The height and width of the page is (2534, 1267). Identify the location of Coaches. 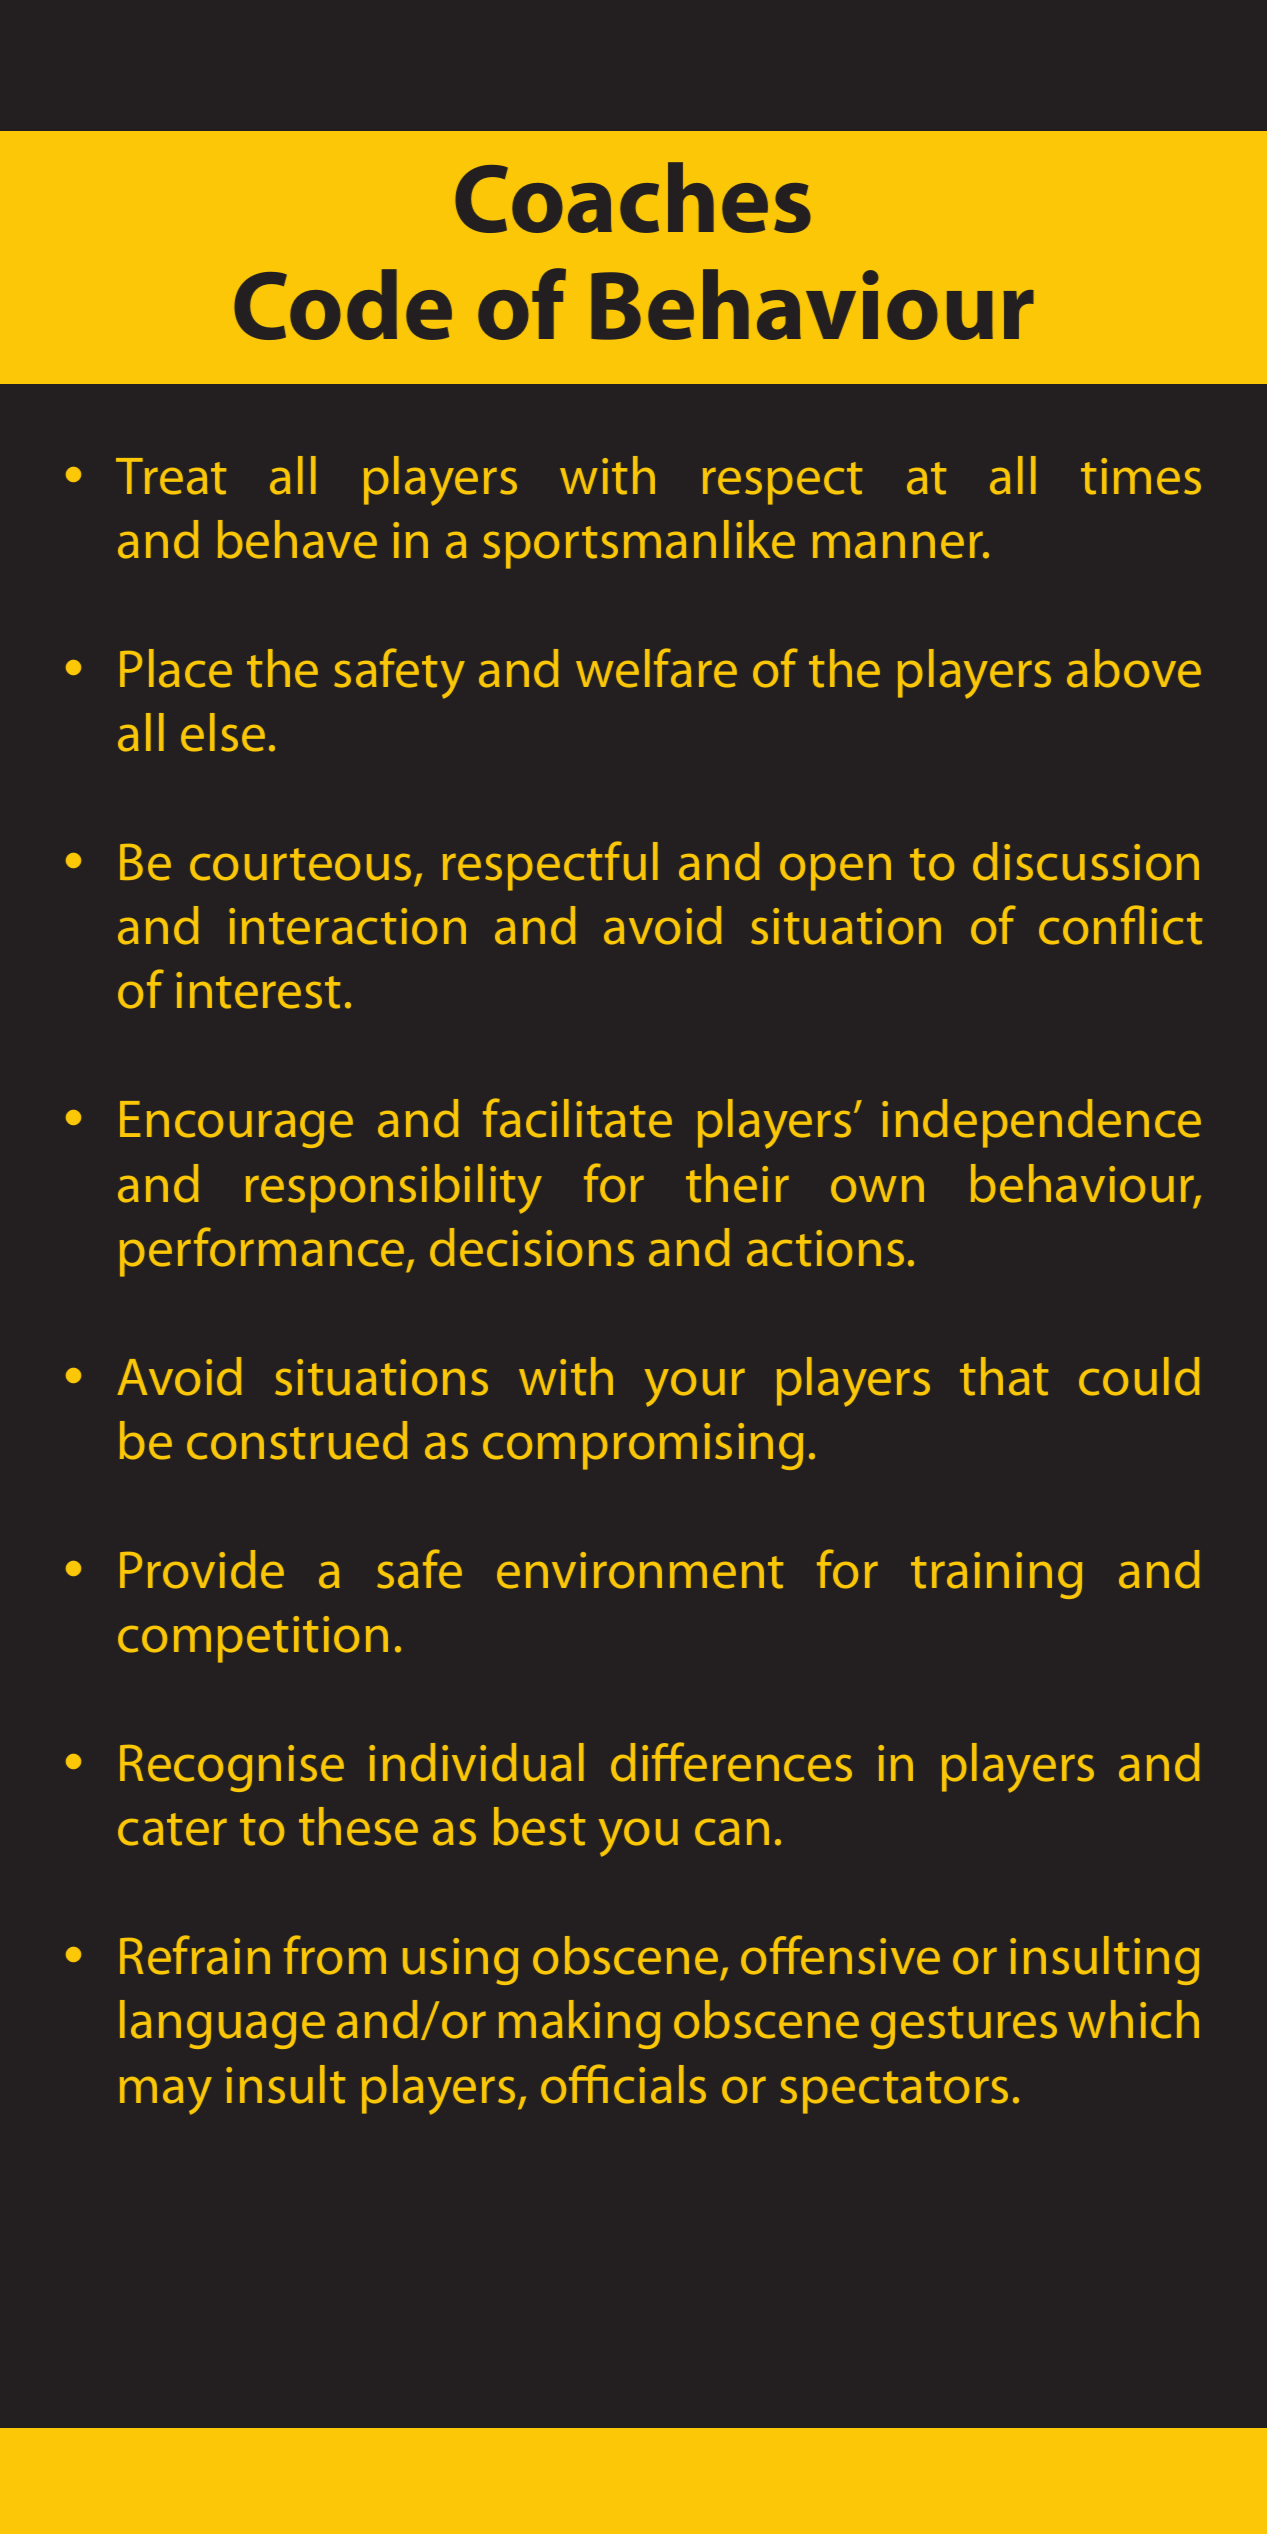
(633, 197).
